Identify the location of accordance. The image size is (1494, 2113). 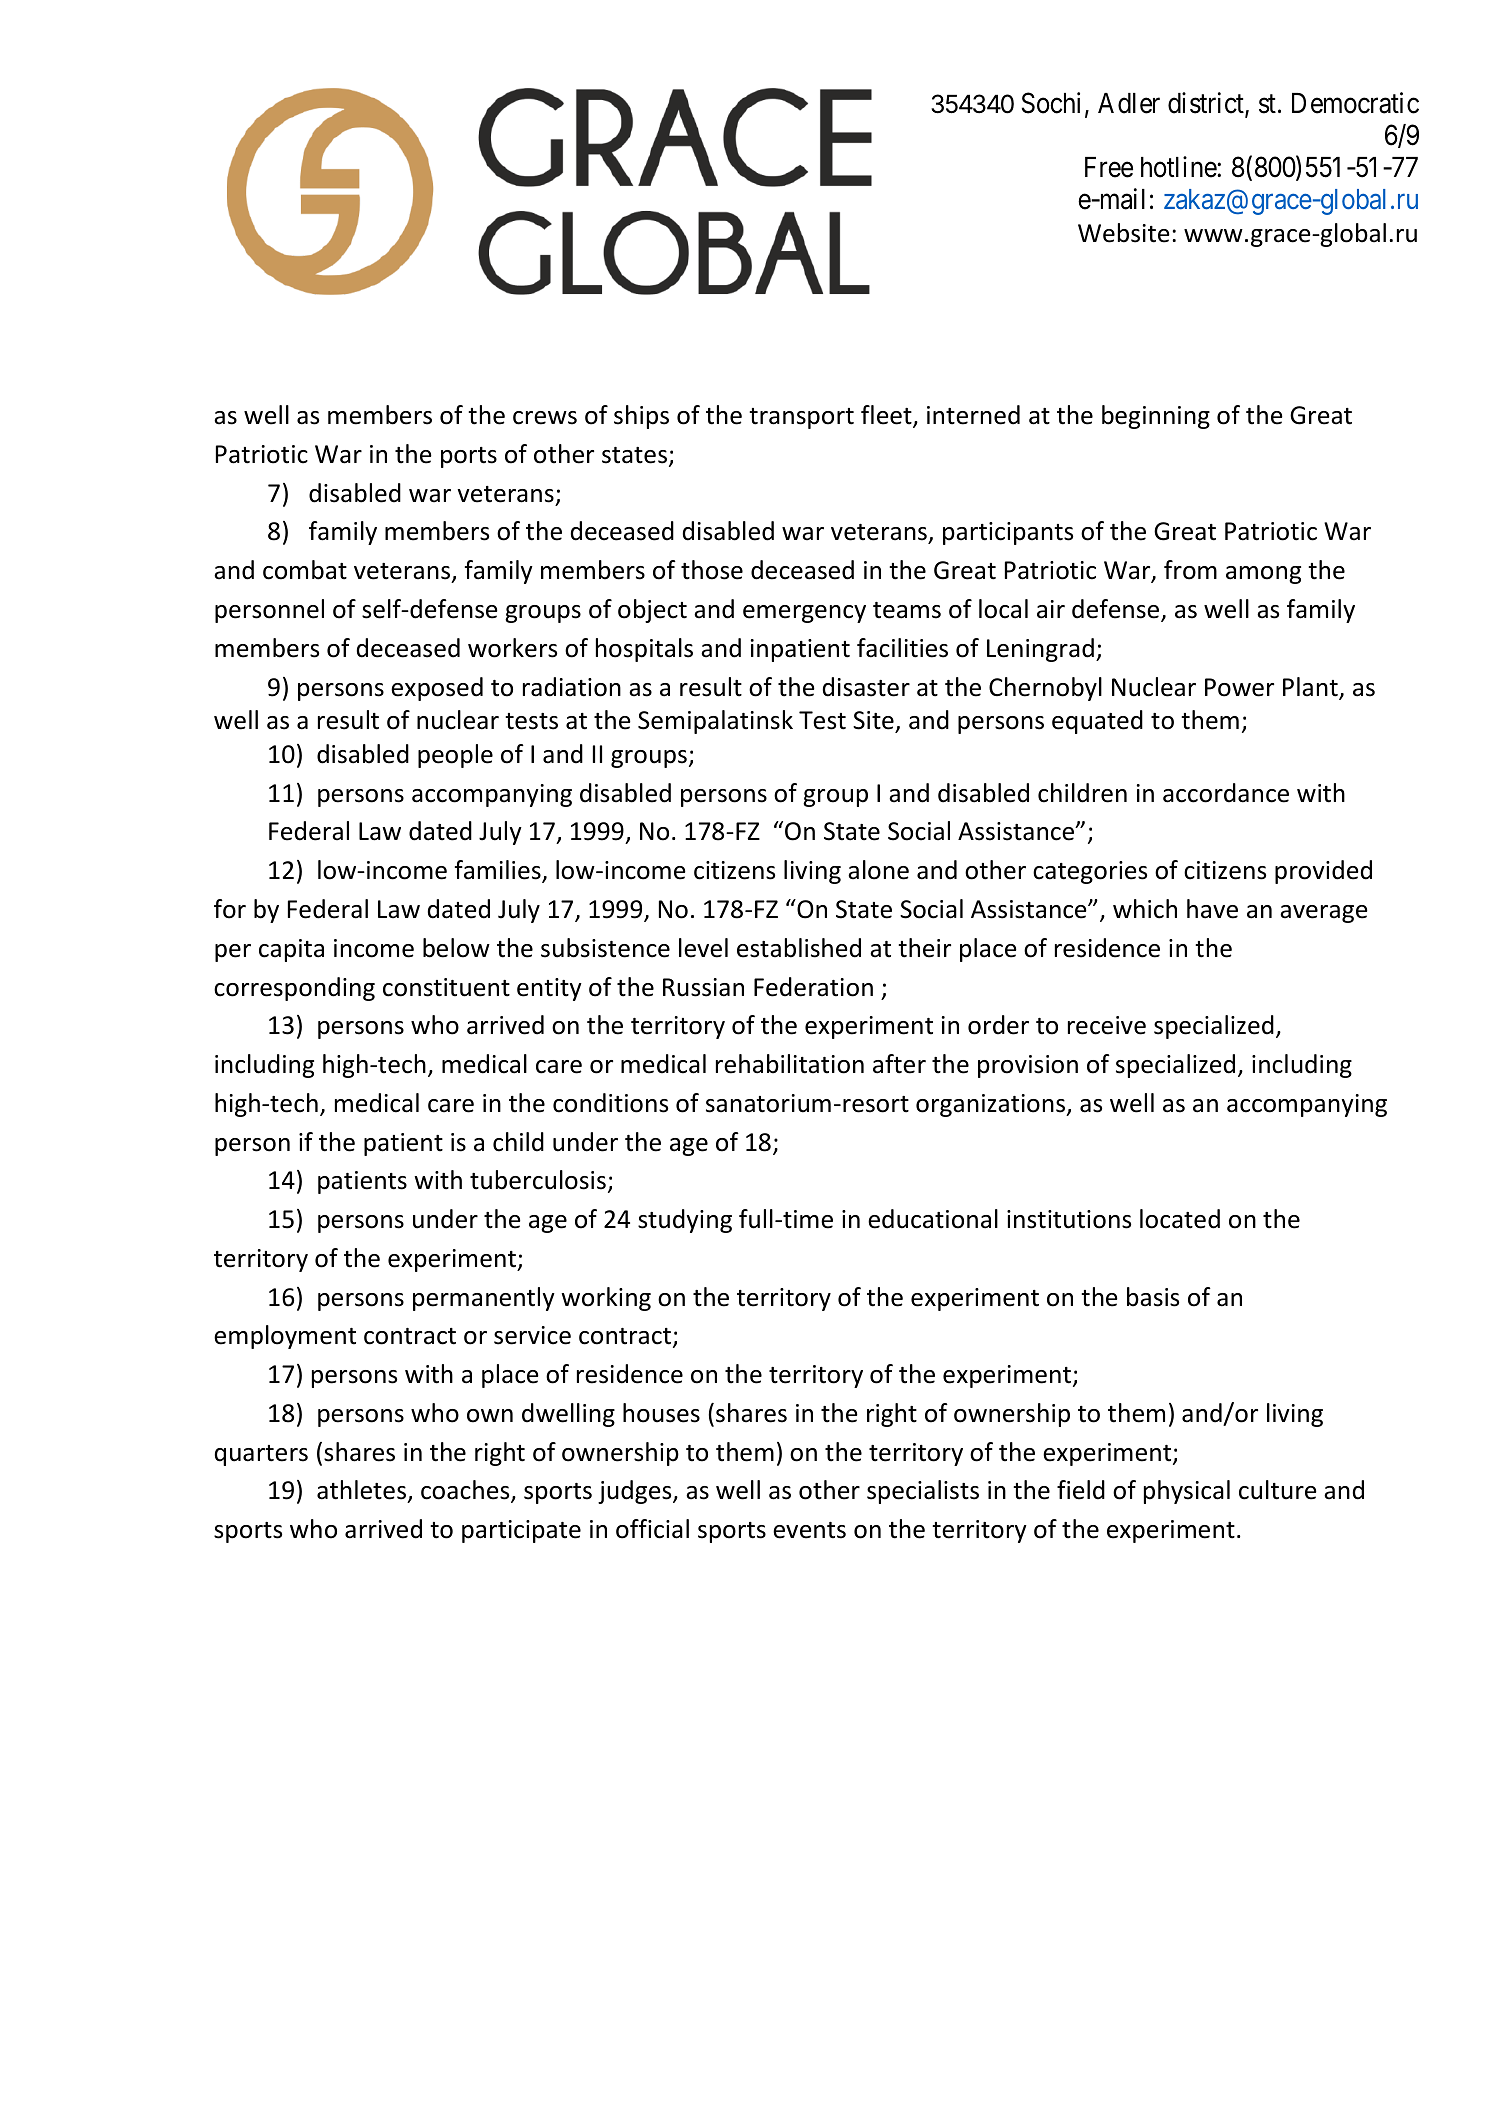
(1226, 793).
